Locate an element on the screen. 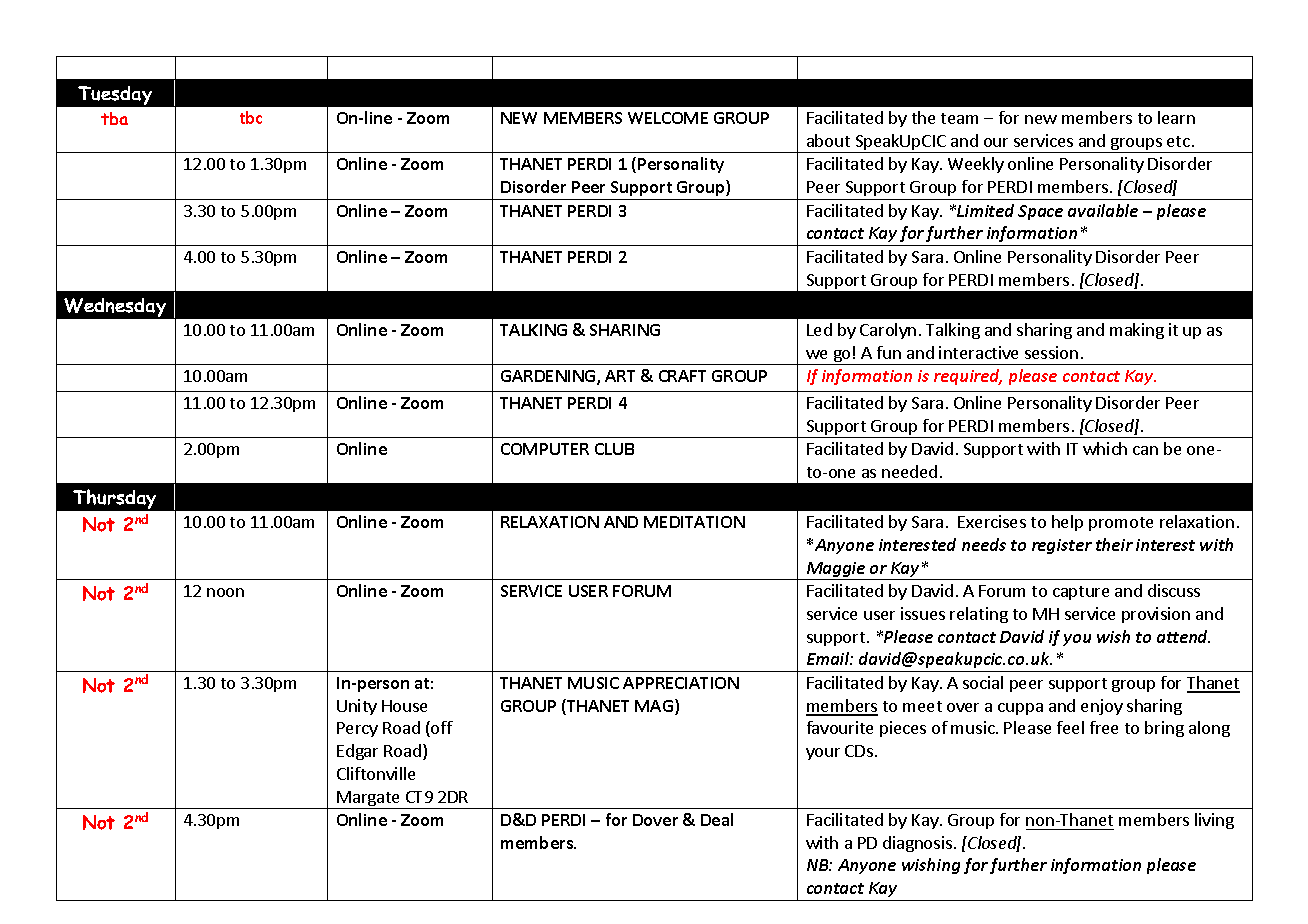  noon is located at coordinates (225, 592).
